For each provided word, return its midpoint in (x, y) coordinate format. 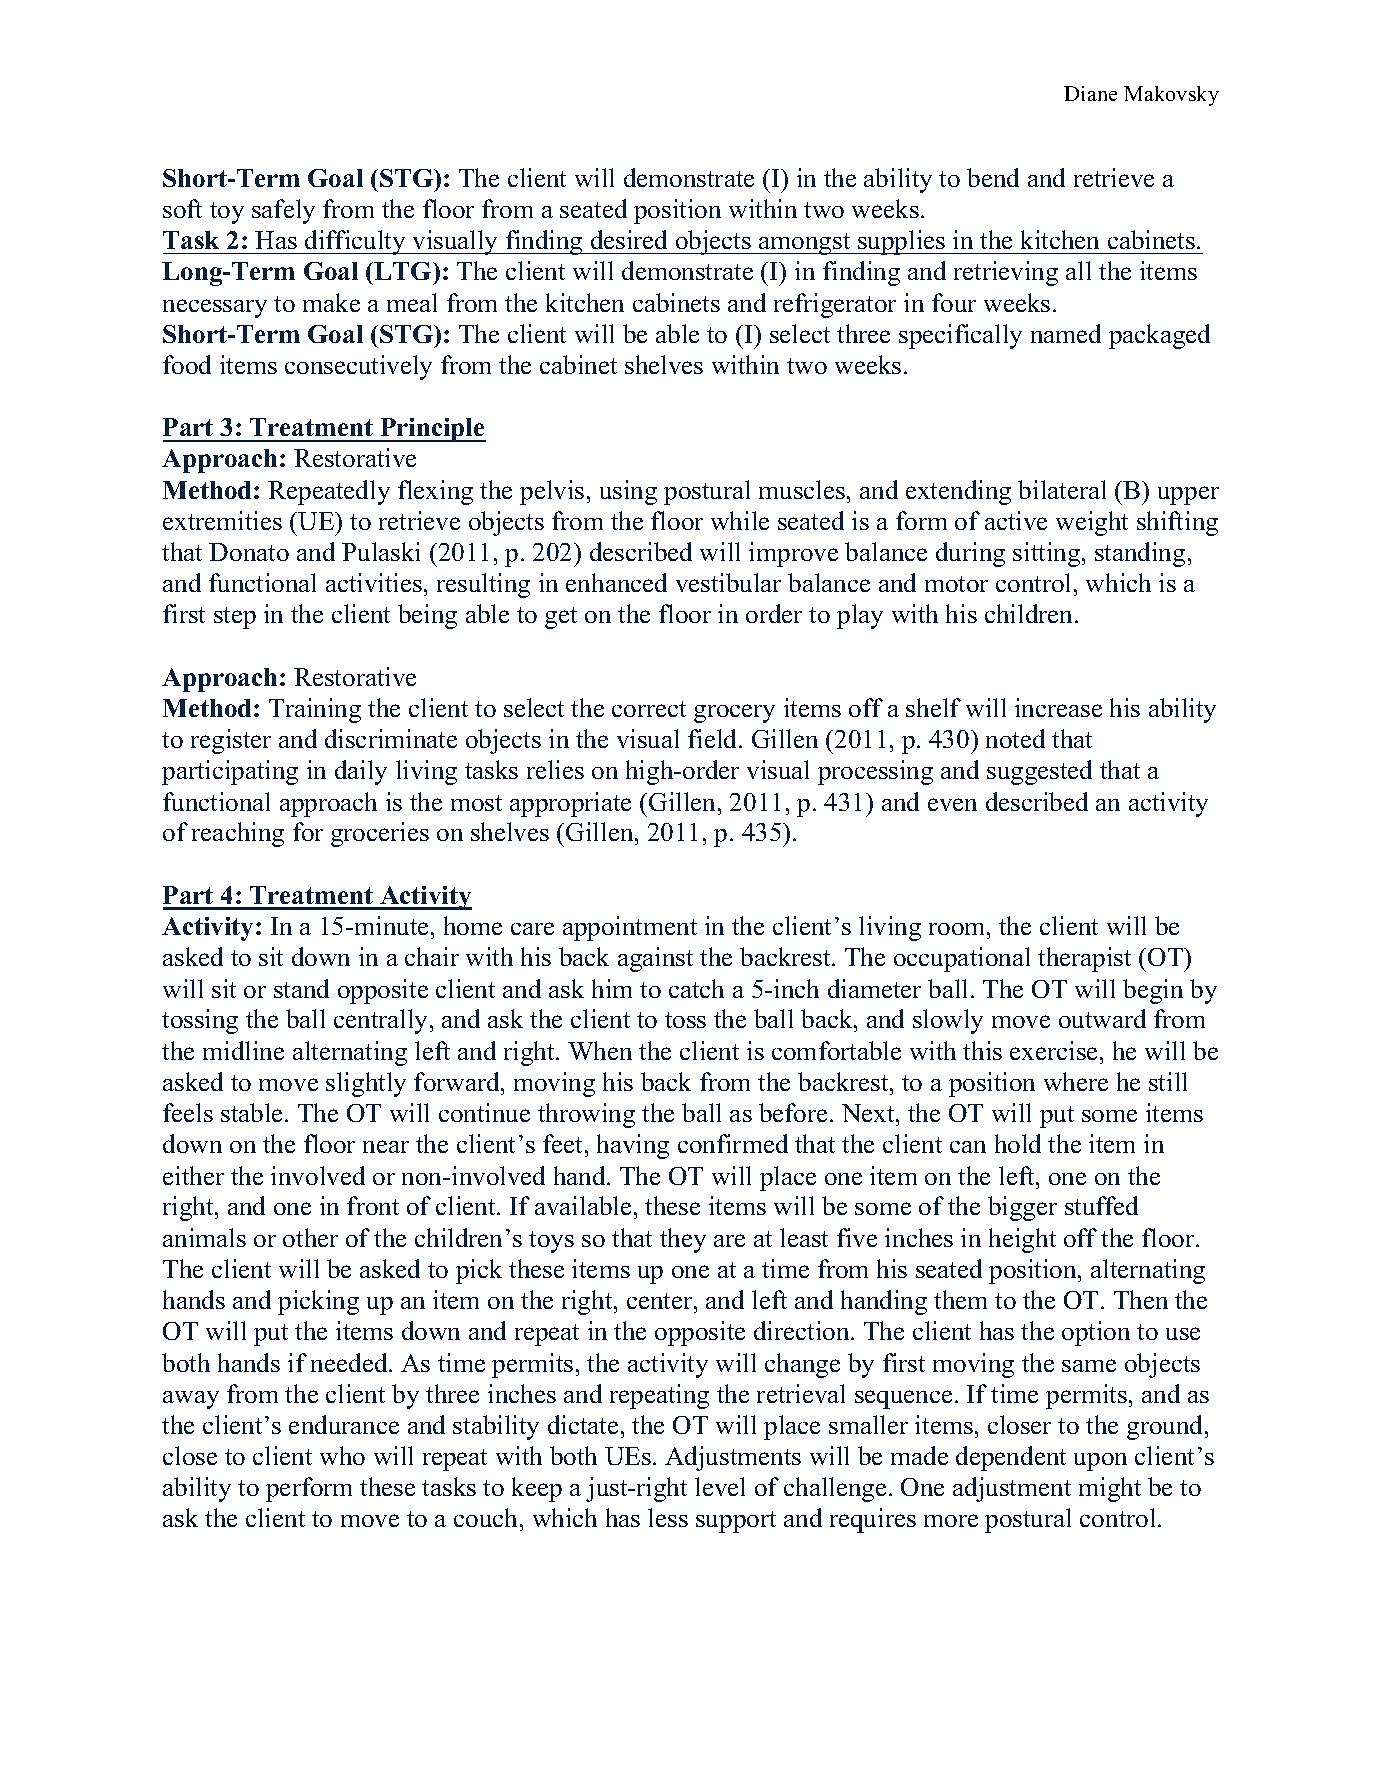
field (714, 738)
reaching (238, 834)
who (342, 1455)
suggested (1039, 772)
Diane (1090, 93)
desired (629, 239)
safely (283, 211)
